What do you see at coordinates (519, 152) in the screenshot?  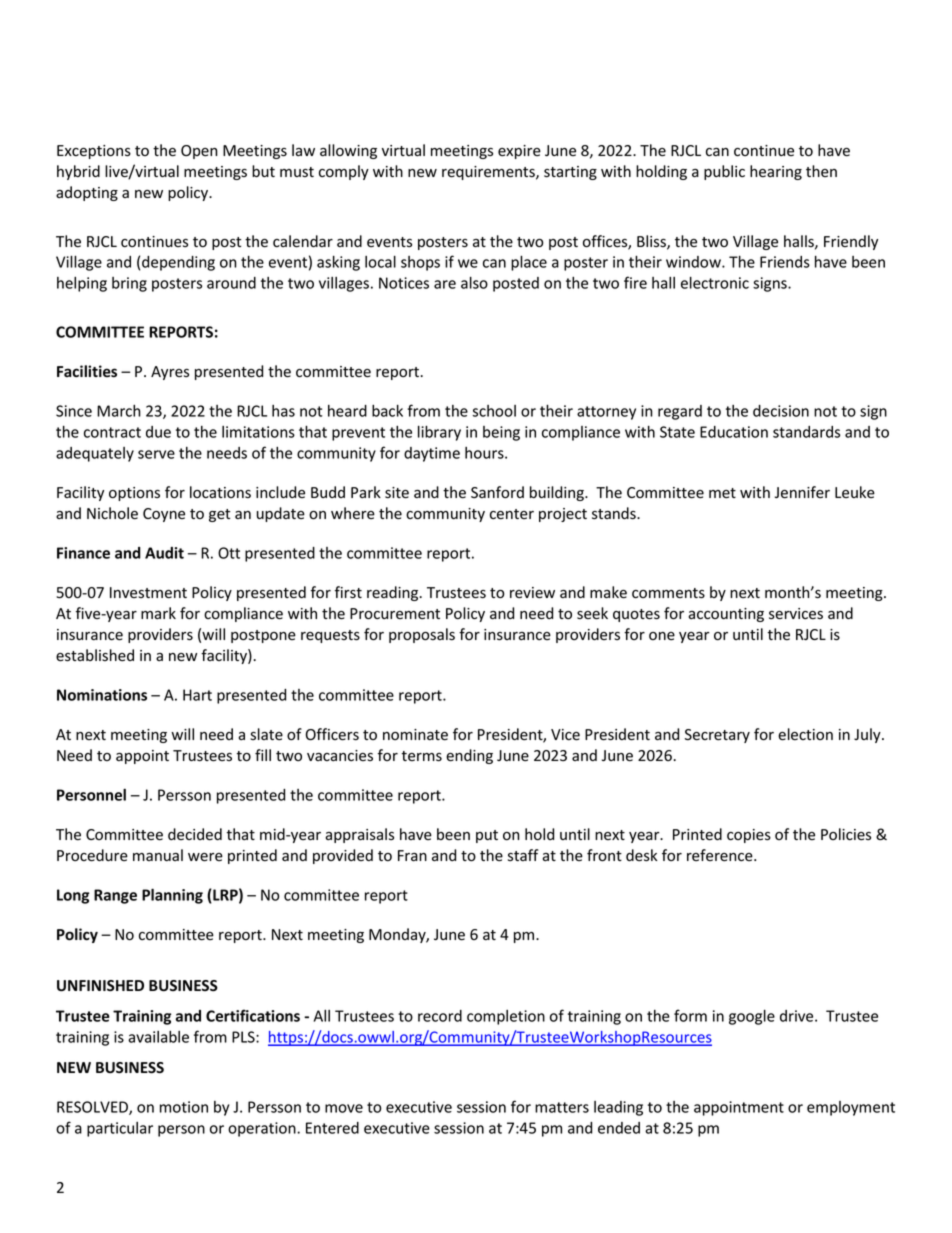 I see `expire` at bounding box center [519, 152].
